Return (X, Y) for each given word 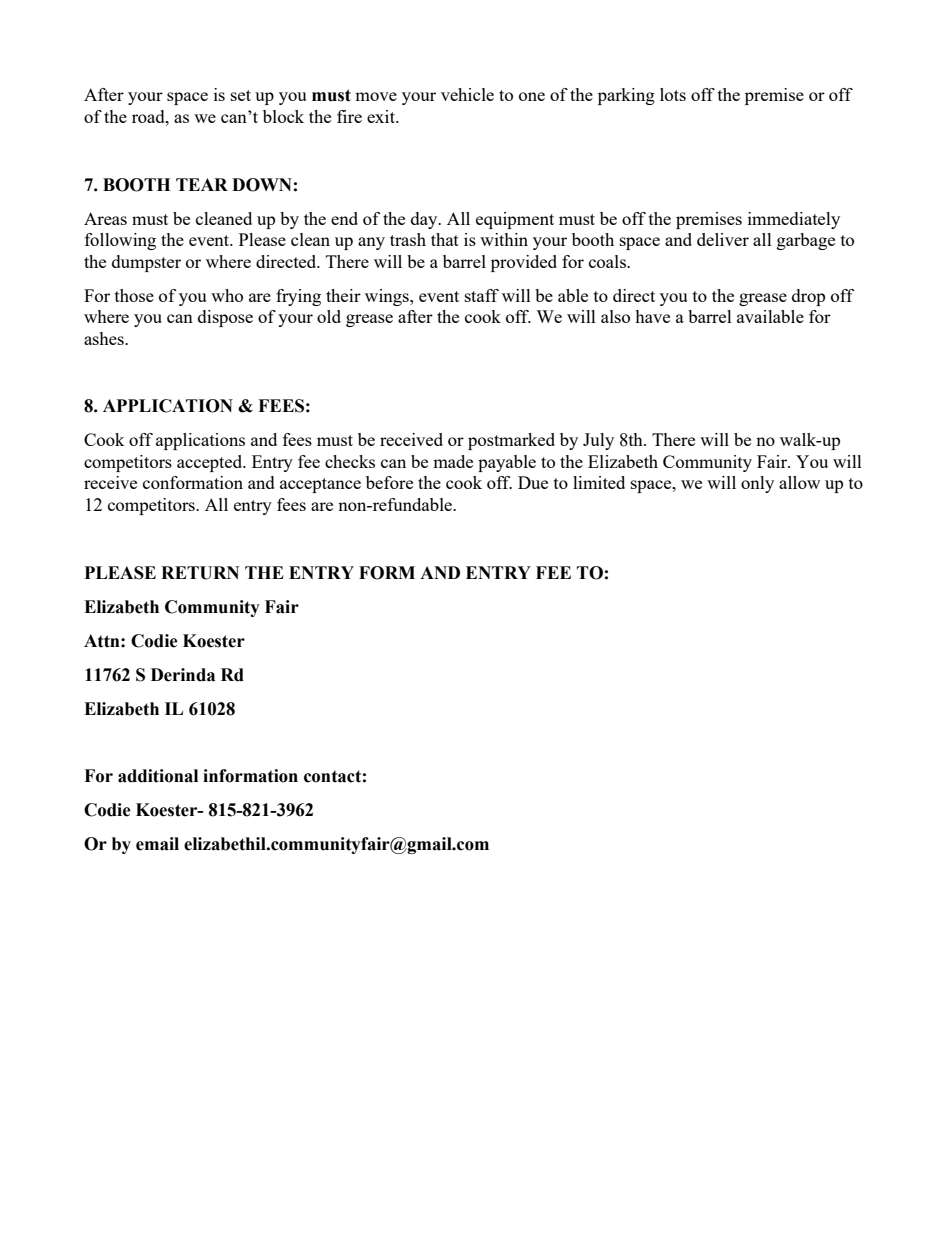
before (389, 482)
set (241, 95)
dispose (225, 318)
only (757, 484)
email (157, 844)
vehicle (467, 94)
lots (673, 94)
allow (799, 482)
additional (158, 776)
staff (482, 295)
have (652, 316)
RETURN (200, 573)
